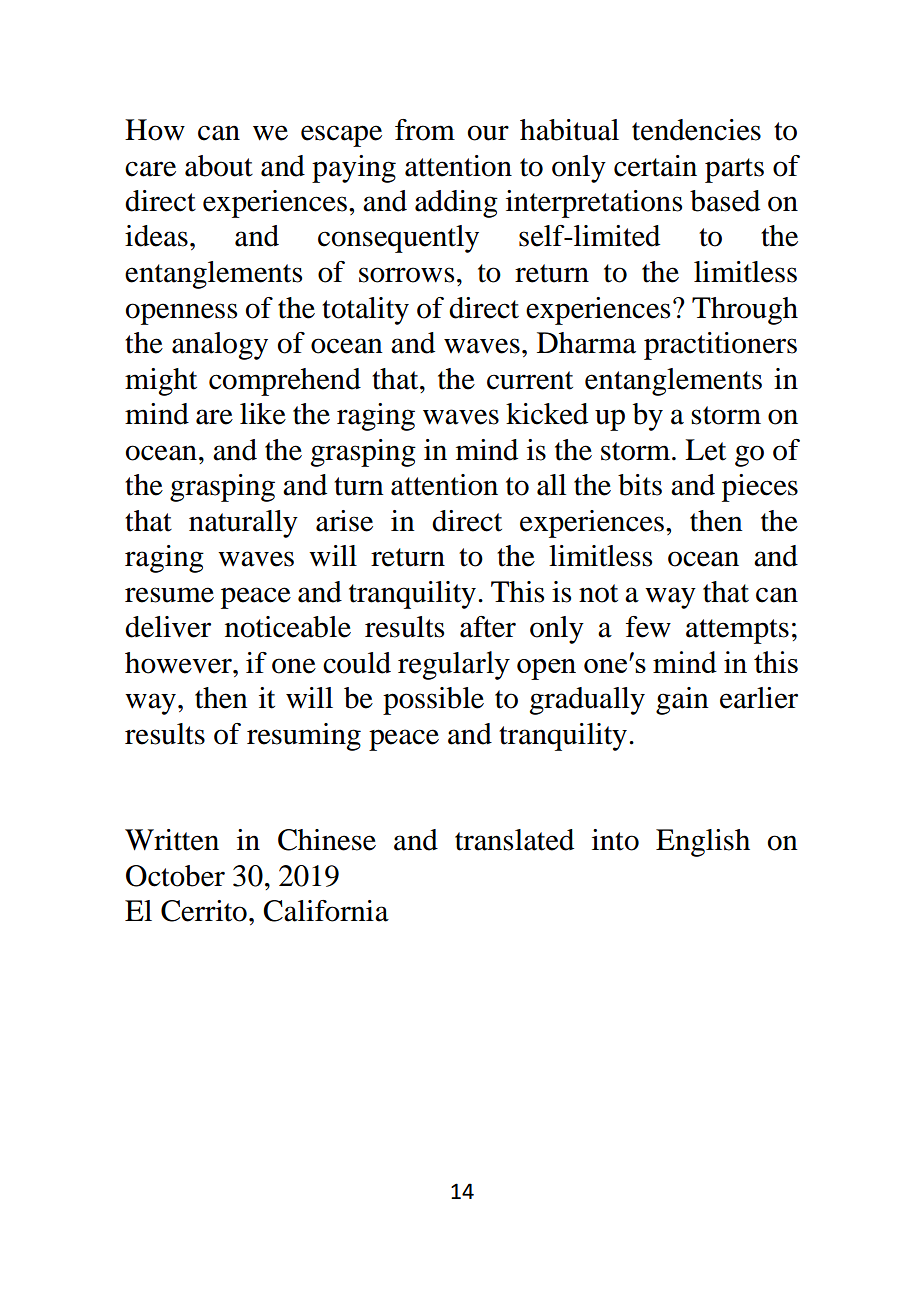 Image resolution: width=924 pixels, height=1313 pixels. Describe the element at coordinates (488, 133) in the page. I see `our` at that location.
